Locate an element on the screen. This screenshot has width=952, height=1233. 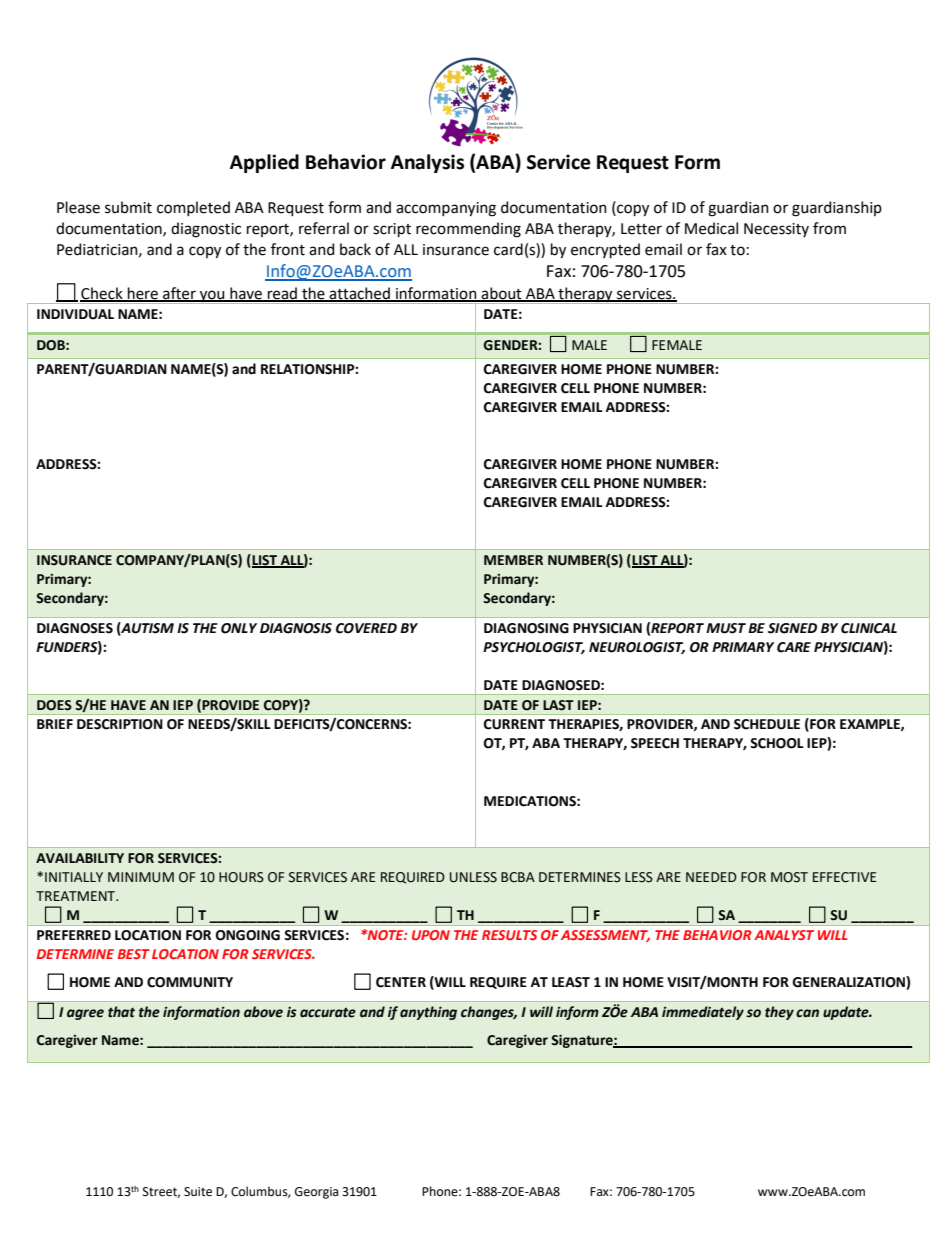
Suite is located at coordinates (198, 1192).
